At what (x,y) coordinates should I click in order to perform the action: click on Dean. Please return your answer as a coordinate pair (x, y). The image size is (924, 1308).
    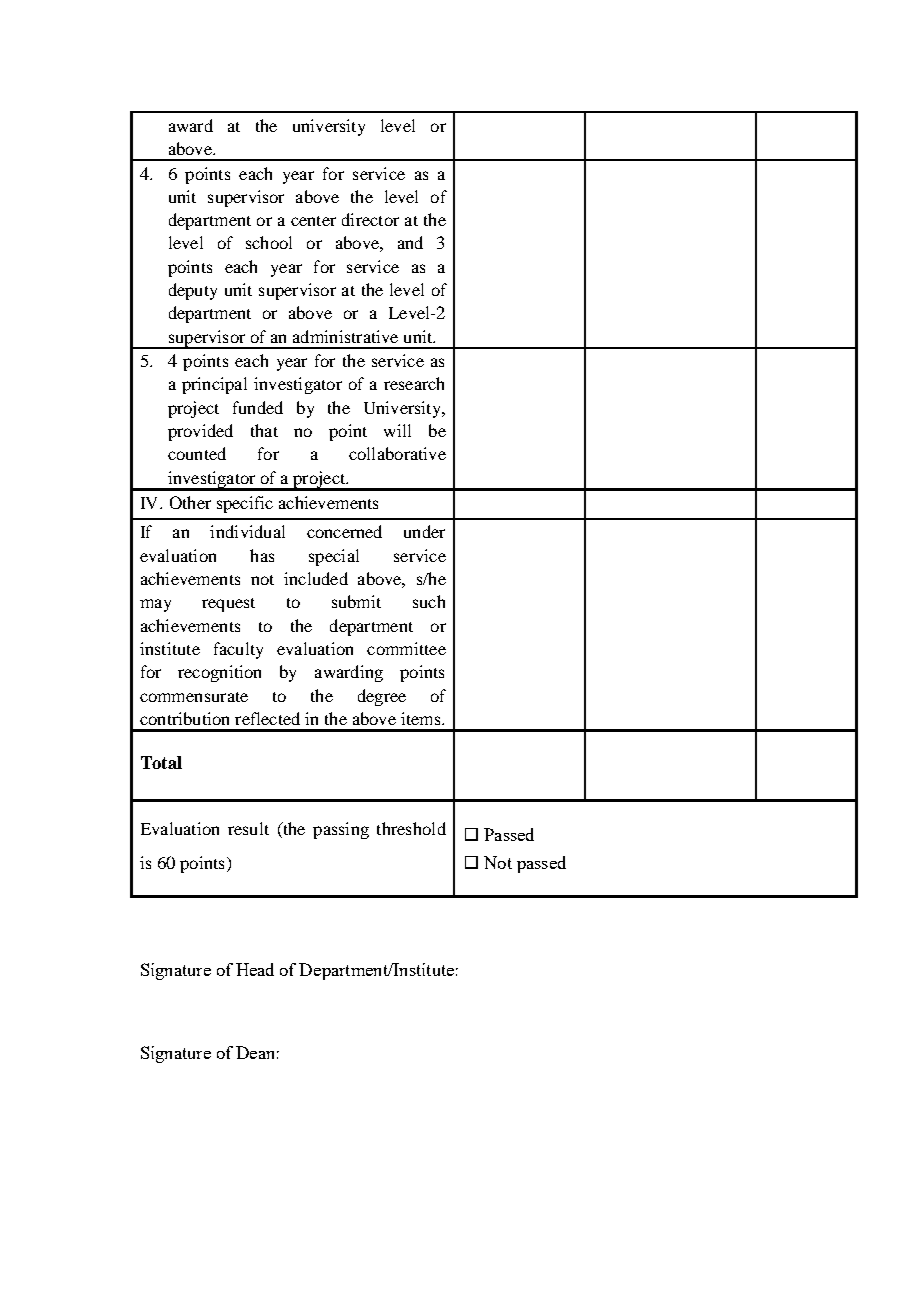
    Looking at the image, I should click on (255, 1052).
